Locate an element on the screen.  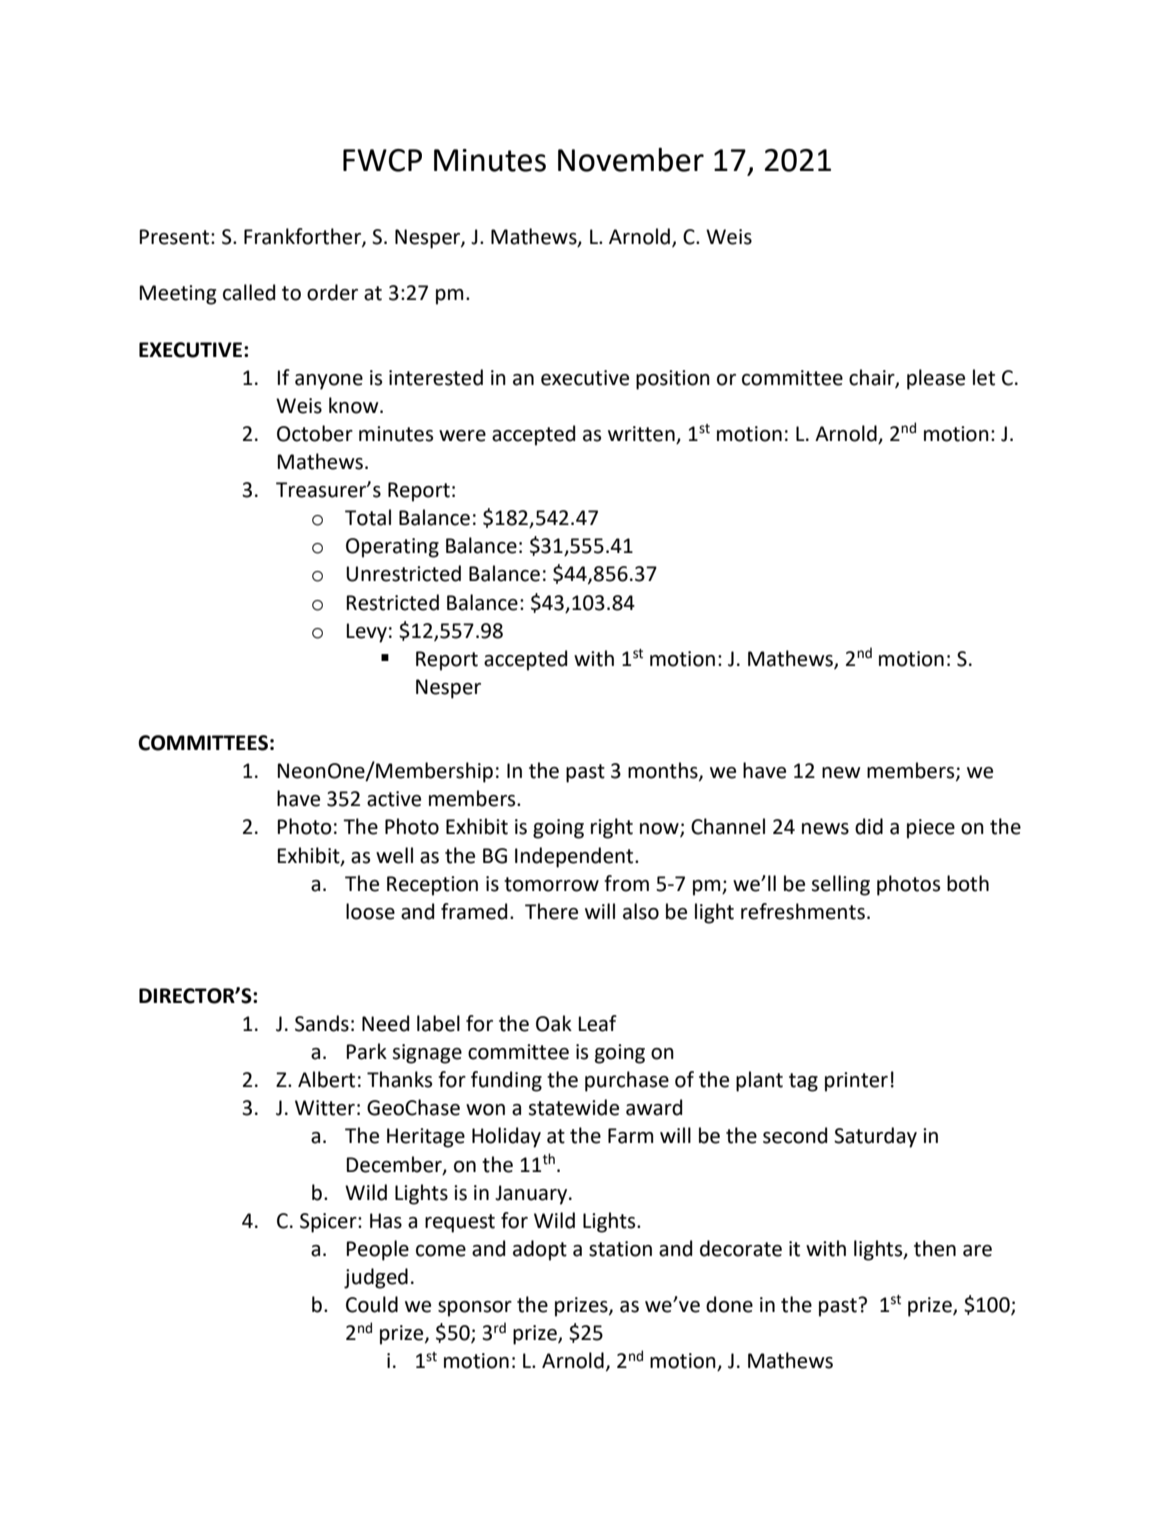
written is located at coordinates (642, 435).
